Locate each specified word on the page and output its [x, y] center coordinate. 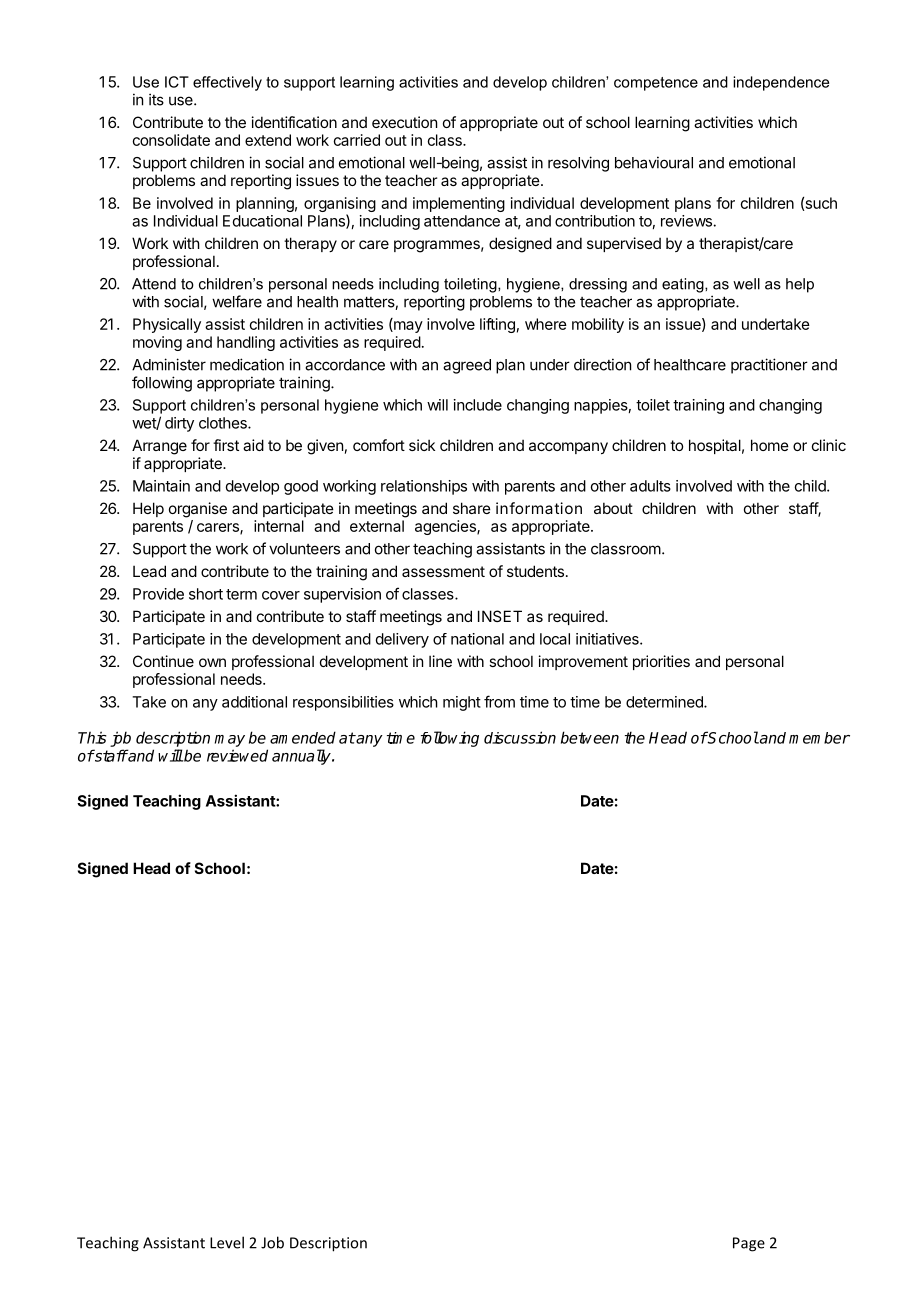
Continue [163, 661]
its [156, 99]
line [440, 661]
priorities [661, 662]
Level [227, 1242]
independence [781, 83]
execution [404, 122]
